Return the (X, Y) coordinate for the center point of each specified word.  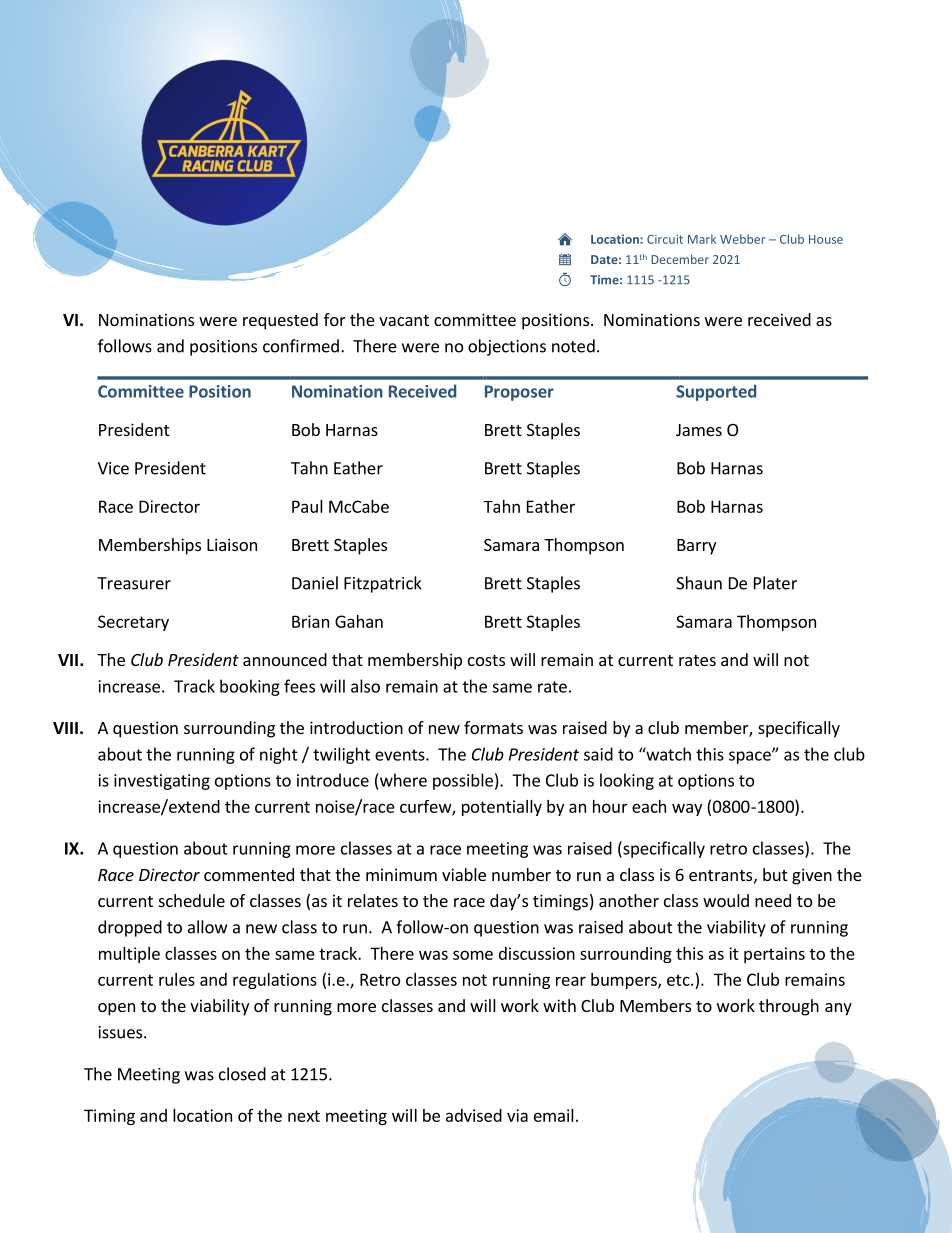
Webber (743, 239)
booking (250, 687)
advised (474, 1115)
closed (242, 1074)
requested (280, 321)
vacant (404, 320)
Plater (775, 583)
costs (486, 660)
